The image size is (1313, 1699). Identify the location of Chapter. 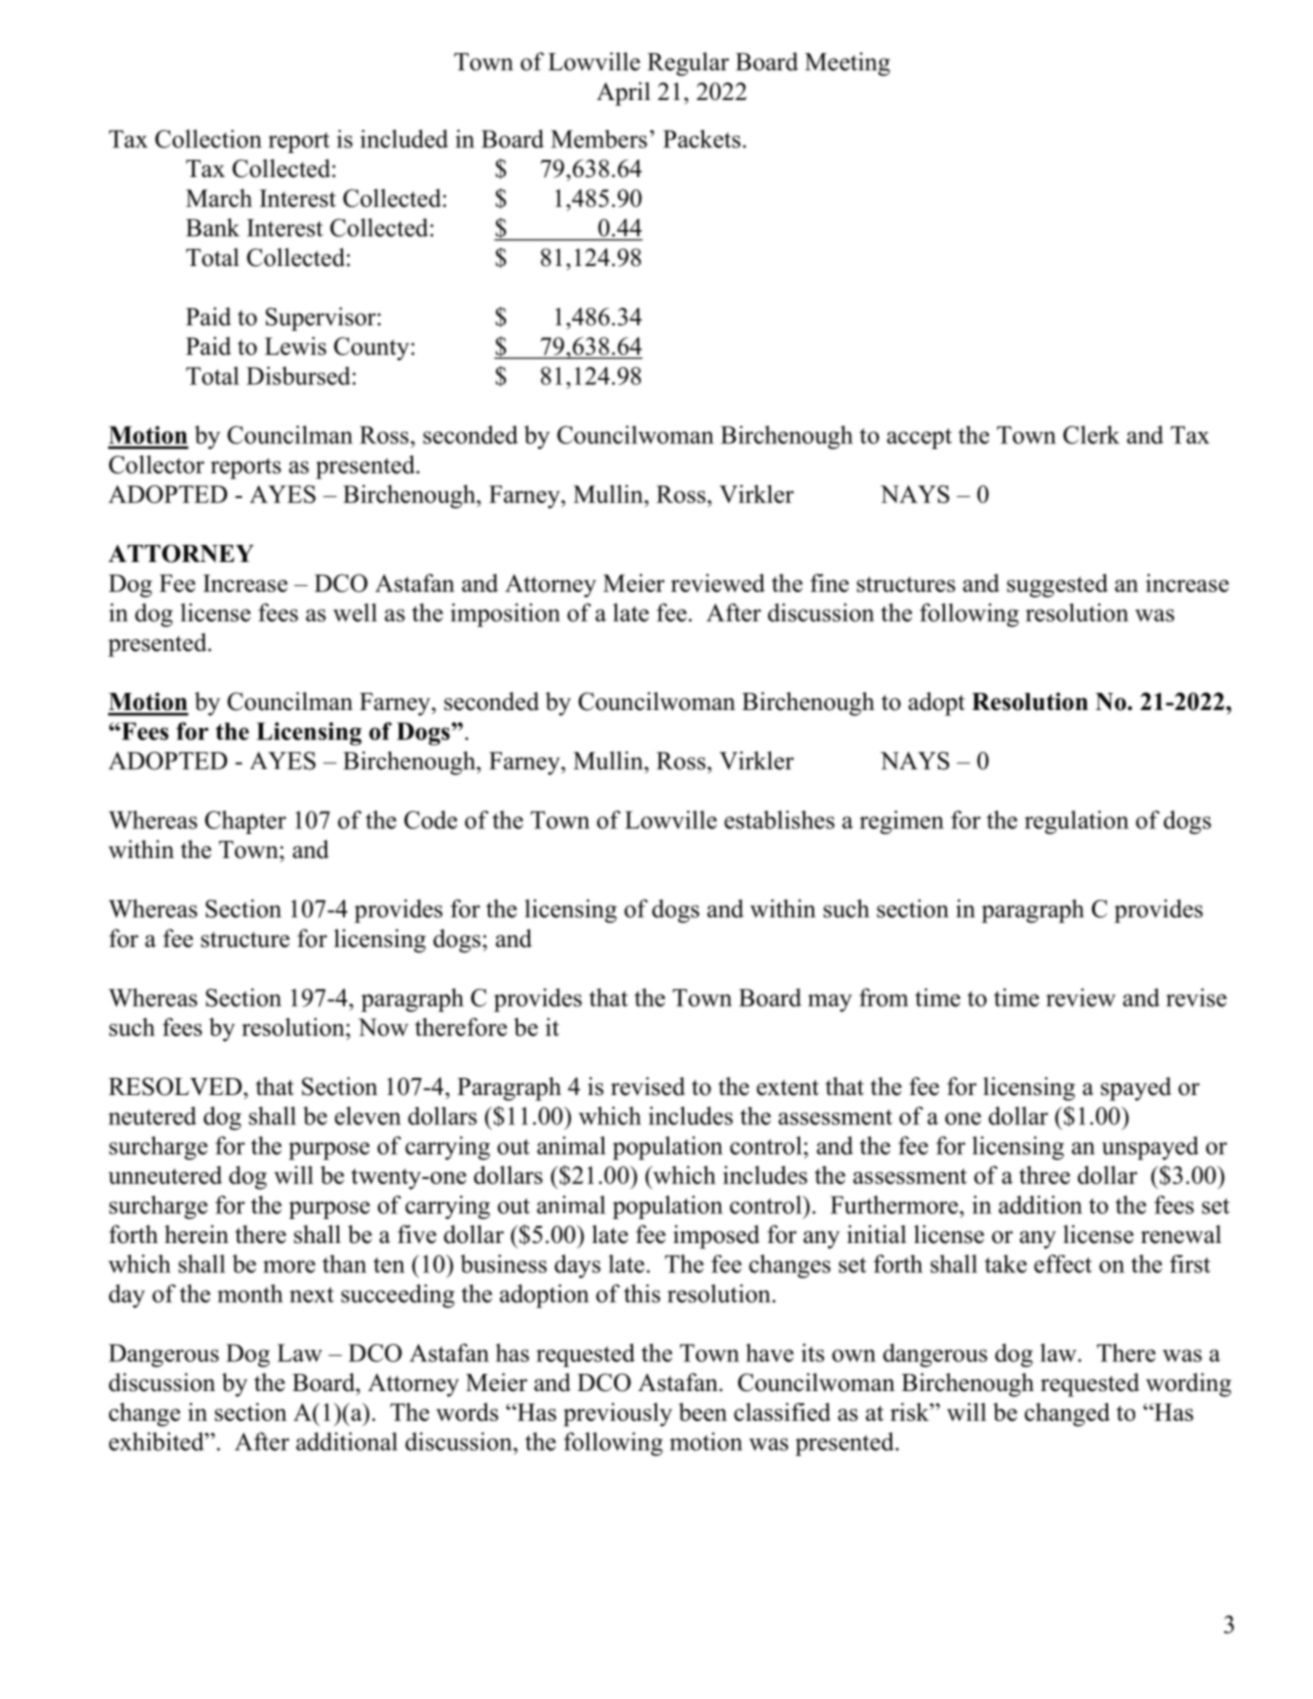
(245, 822).
